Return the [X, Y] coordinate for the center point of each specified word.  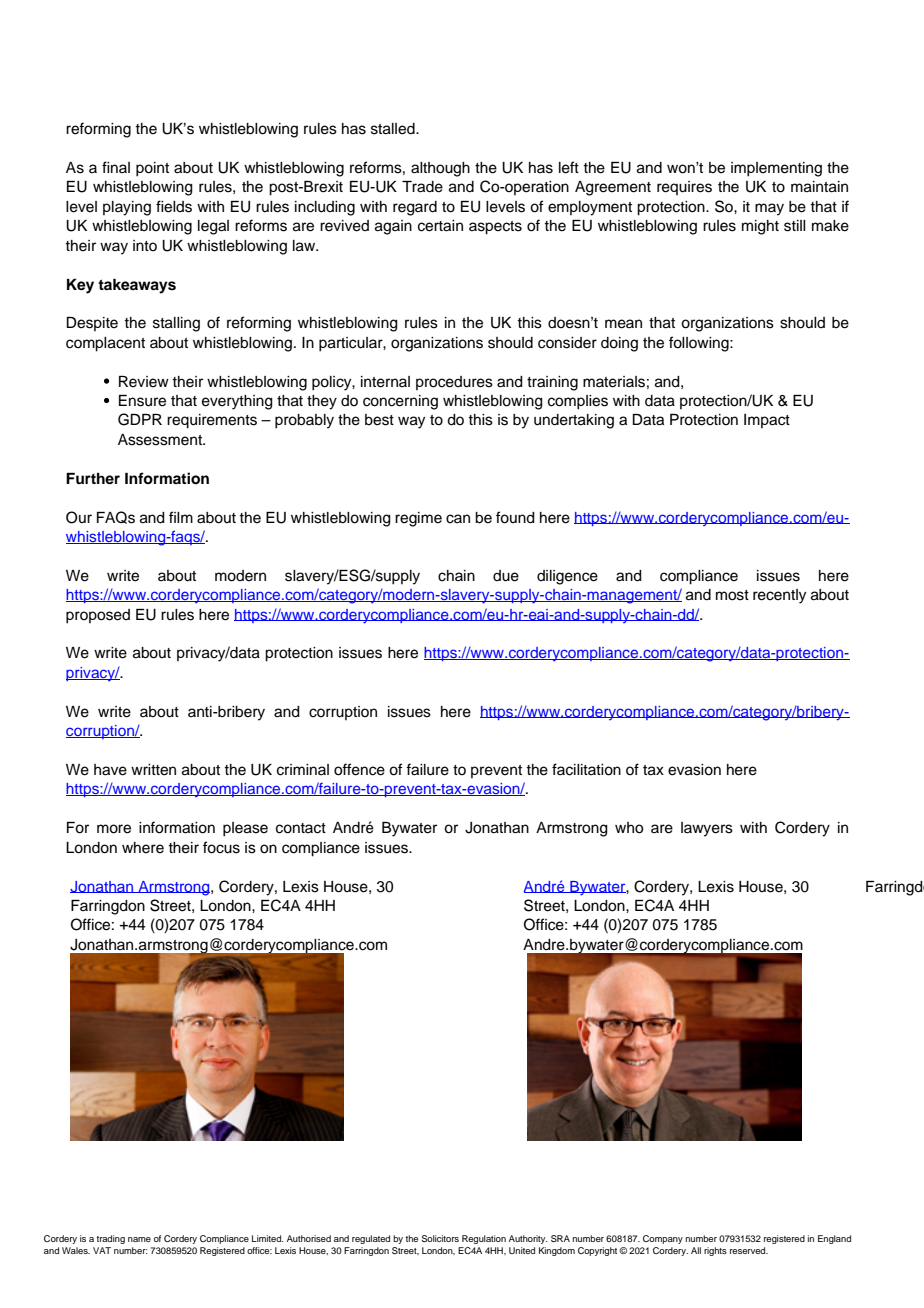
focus [221, 847]
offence [359, 769]
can [458, 519]
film [181, 517]
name [139, 1239]
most [732, 595]
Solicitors [440, 1238]
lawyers [707, 829]
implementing [776, 169]
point [152, 169]
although [440, 169]
